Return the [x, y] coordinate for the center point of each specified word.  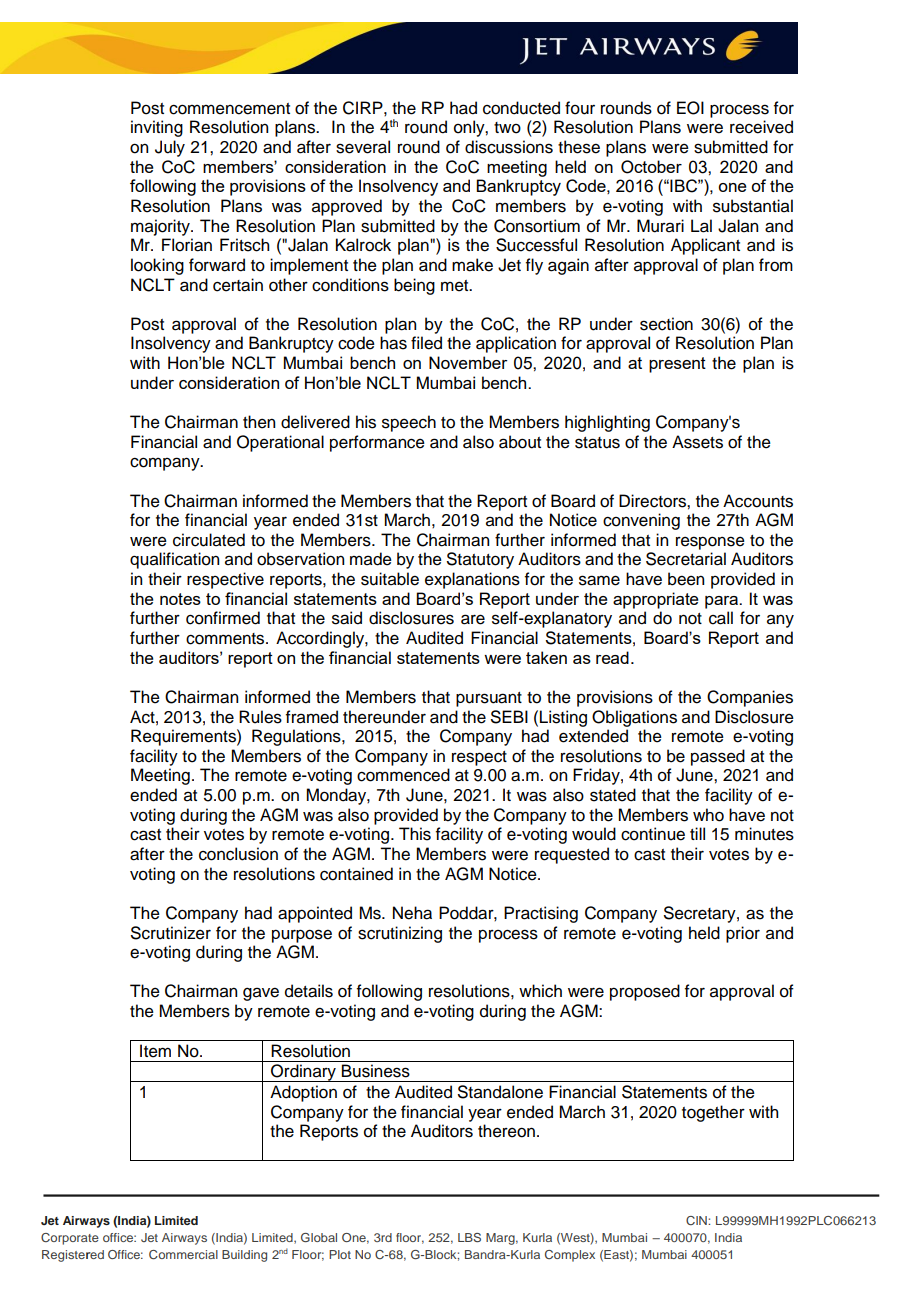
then [259, 422]
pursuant [489, 699]
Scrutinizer [171, 933]
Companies [750, 698]
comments [226, 639]
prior [743, 934]
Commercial [183, 1254]
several [363, 147]
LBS [469, 1237]
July [170, 148]
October [651, 167]
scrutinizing [400, 934]
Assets [697, 442]
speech [409, 423]
